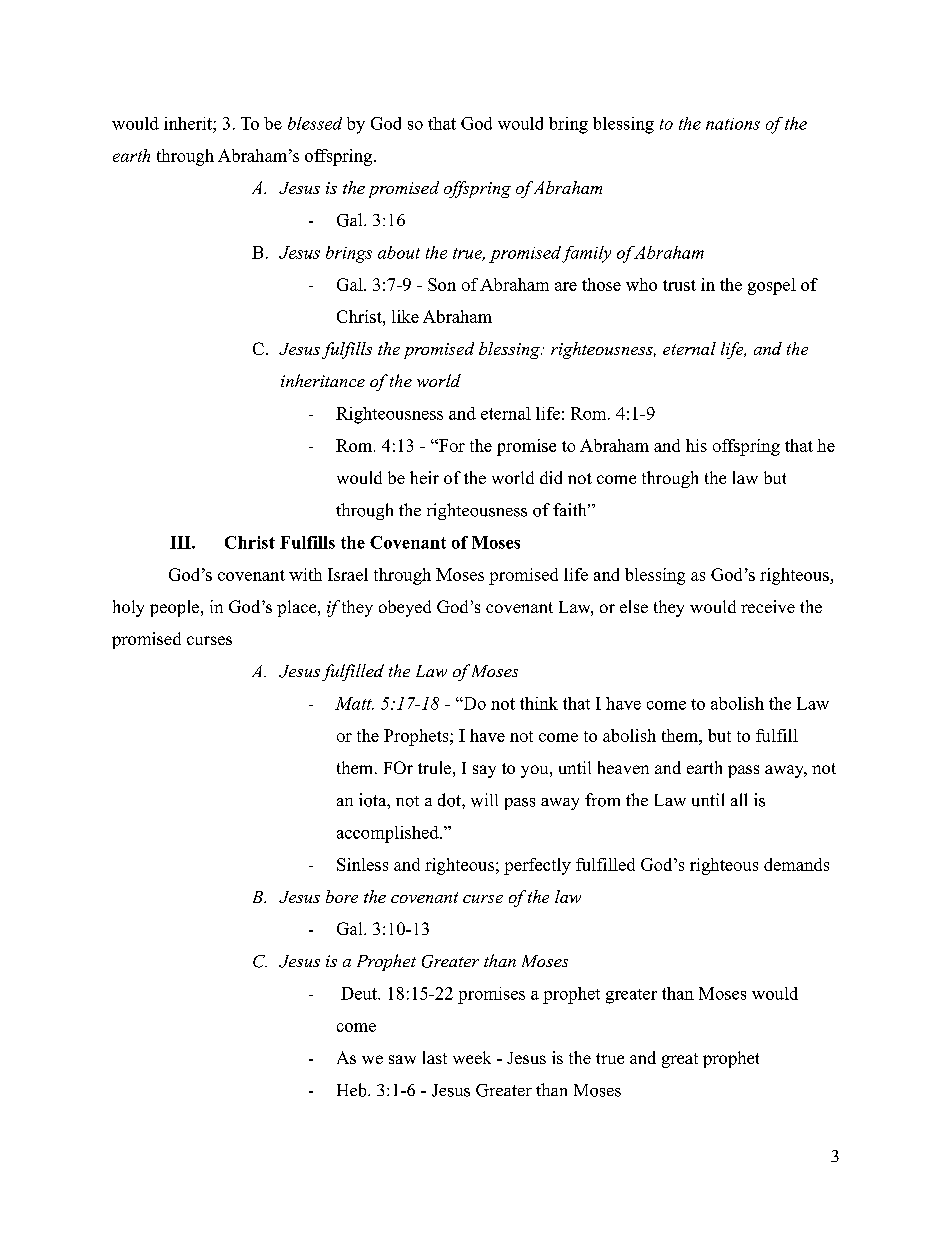 This screenshot has height=1233, width=952. What do you see at coordinates (315, 123) in the screenshot?
I see `blessed` at bounding box center [315, 123].
